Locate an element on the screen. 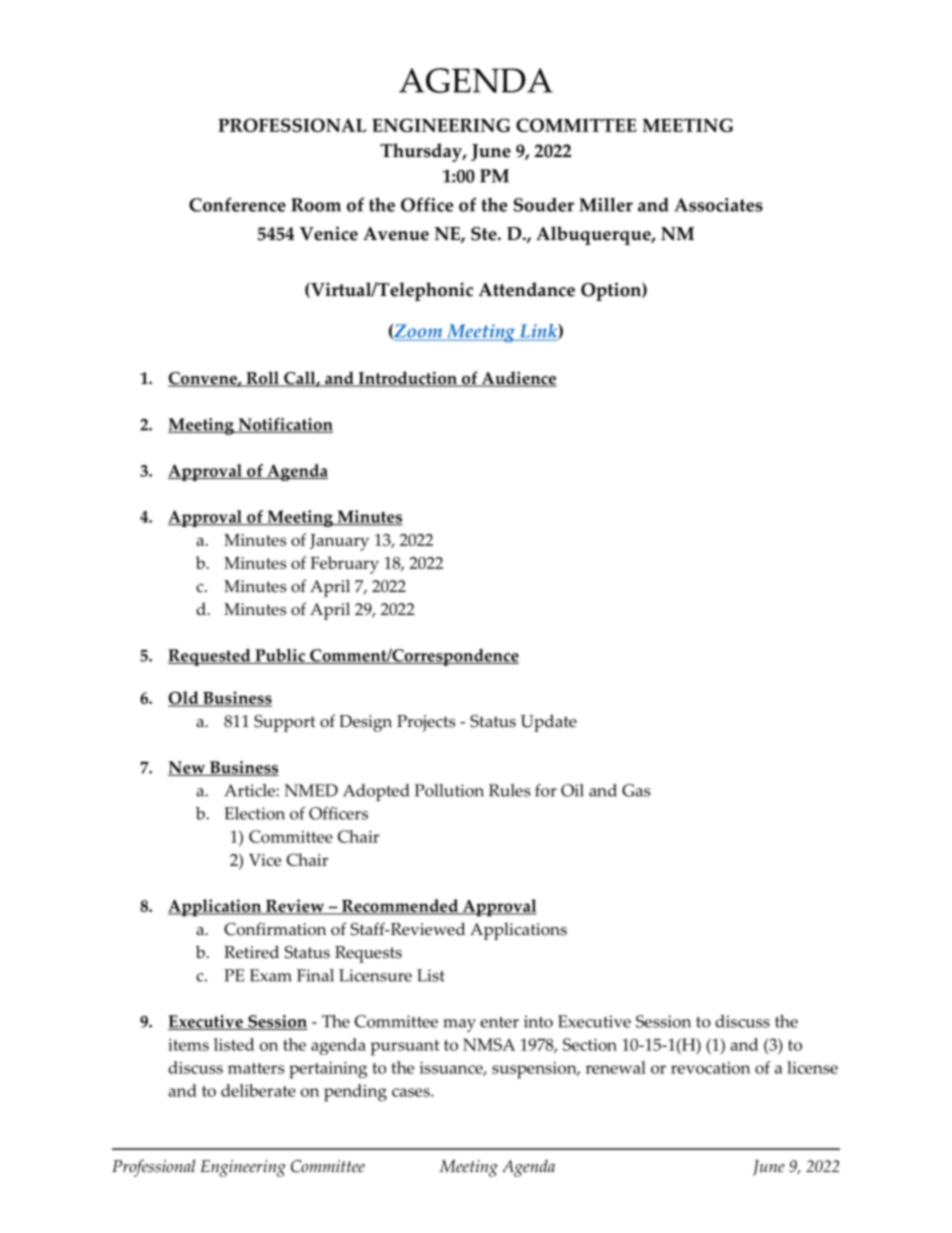 The height and width of the screenshot is (1233, 952). Conference is located at coordinates (237, 204).
